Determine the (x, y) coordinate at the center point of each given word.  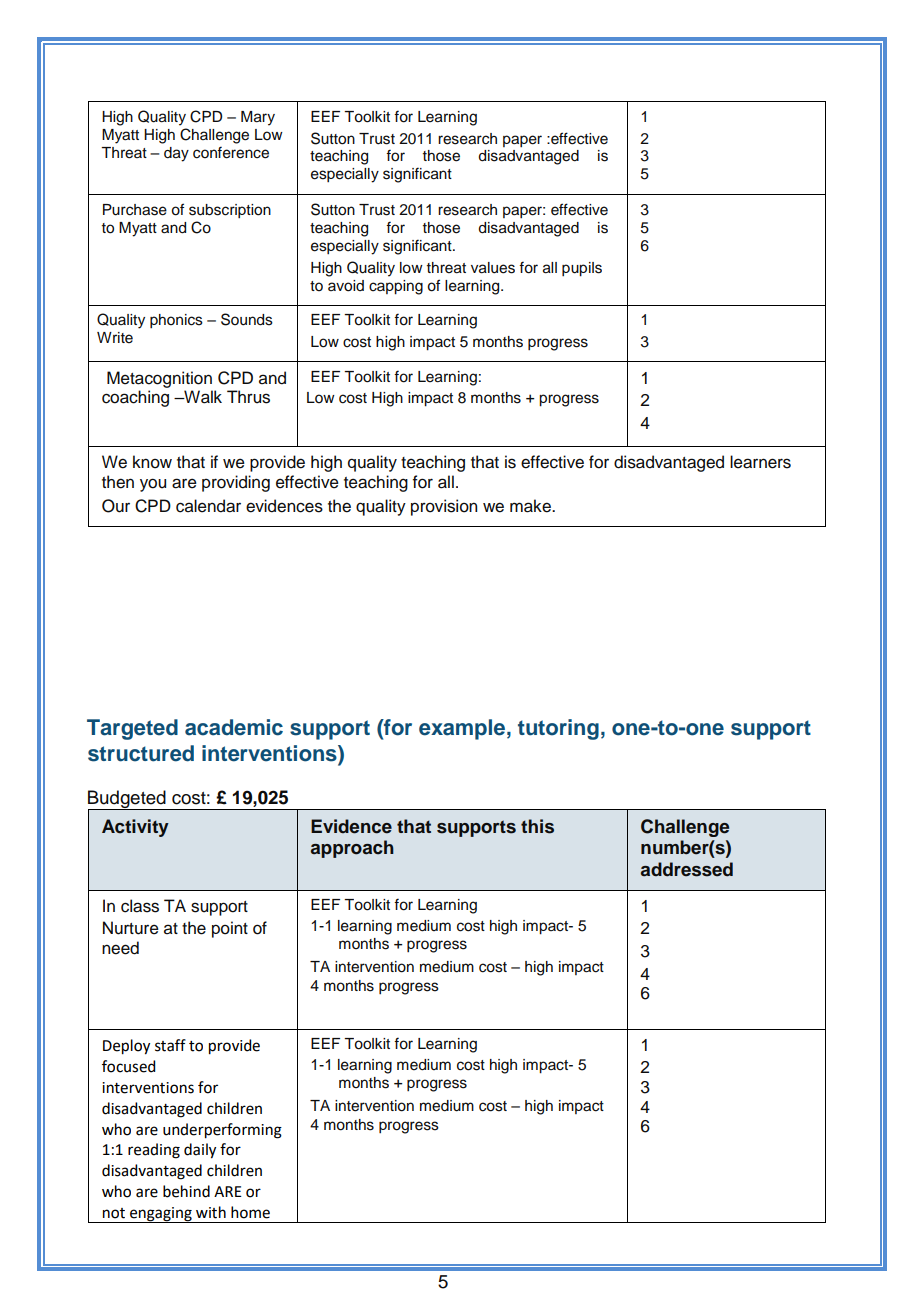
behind (186, 1191)
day (176, 154)
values (493, 268)
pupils (582, 269)
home (250, 1212)
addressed (687, 869)
